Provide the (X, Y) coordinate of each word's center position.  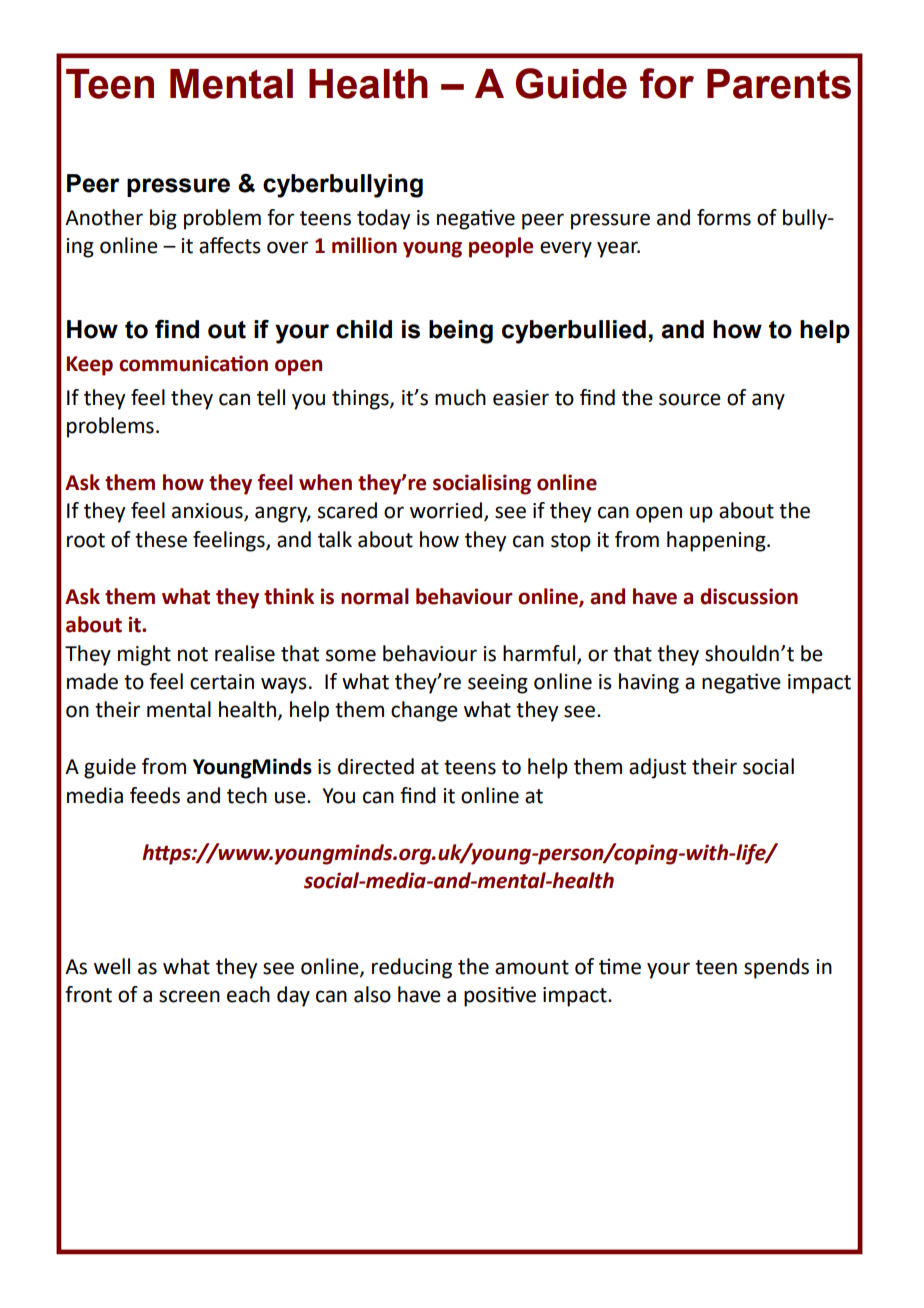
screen (189, 996)
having (649, 683)
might (144, 655)
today (383, 219)
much (460, 397)
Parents (779, 84)
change (424, 711)
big (163, 219)
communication (193, 363)
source (690, 399)
